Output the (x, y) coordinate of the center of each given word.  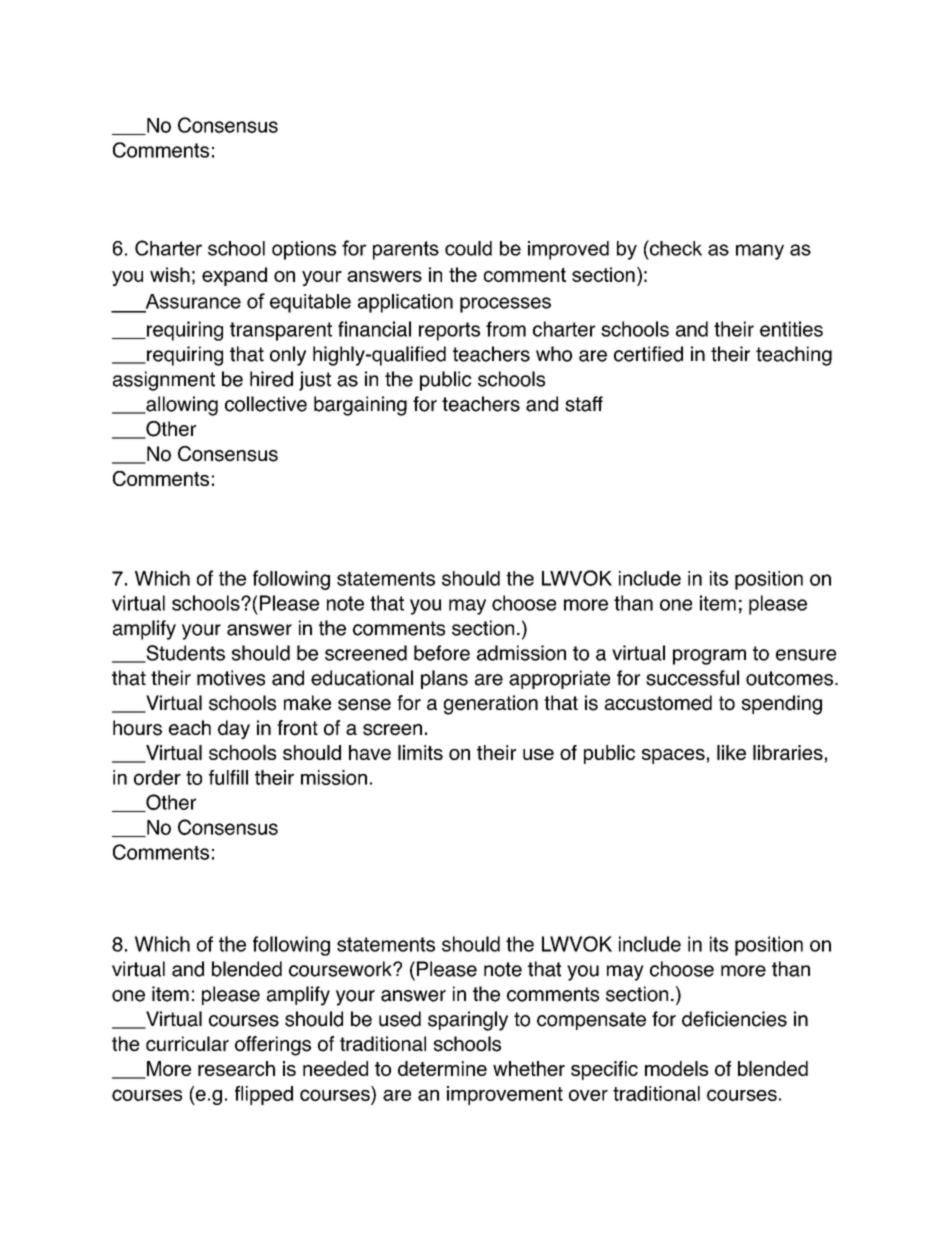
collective (266, 404)
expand (234, 276)
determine (442, 1068)
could (468, 248)
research (236, 1068)
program (709, 657)
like (731, 752)
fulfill (228, 777)
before (442, 653)
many (760, 252)
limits (420, 752)
